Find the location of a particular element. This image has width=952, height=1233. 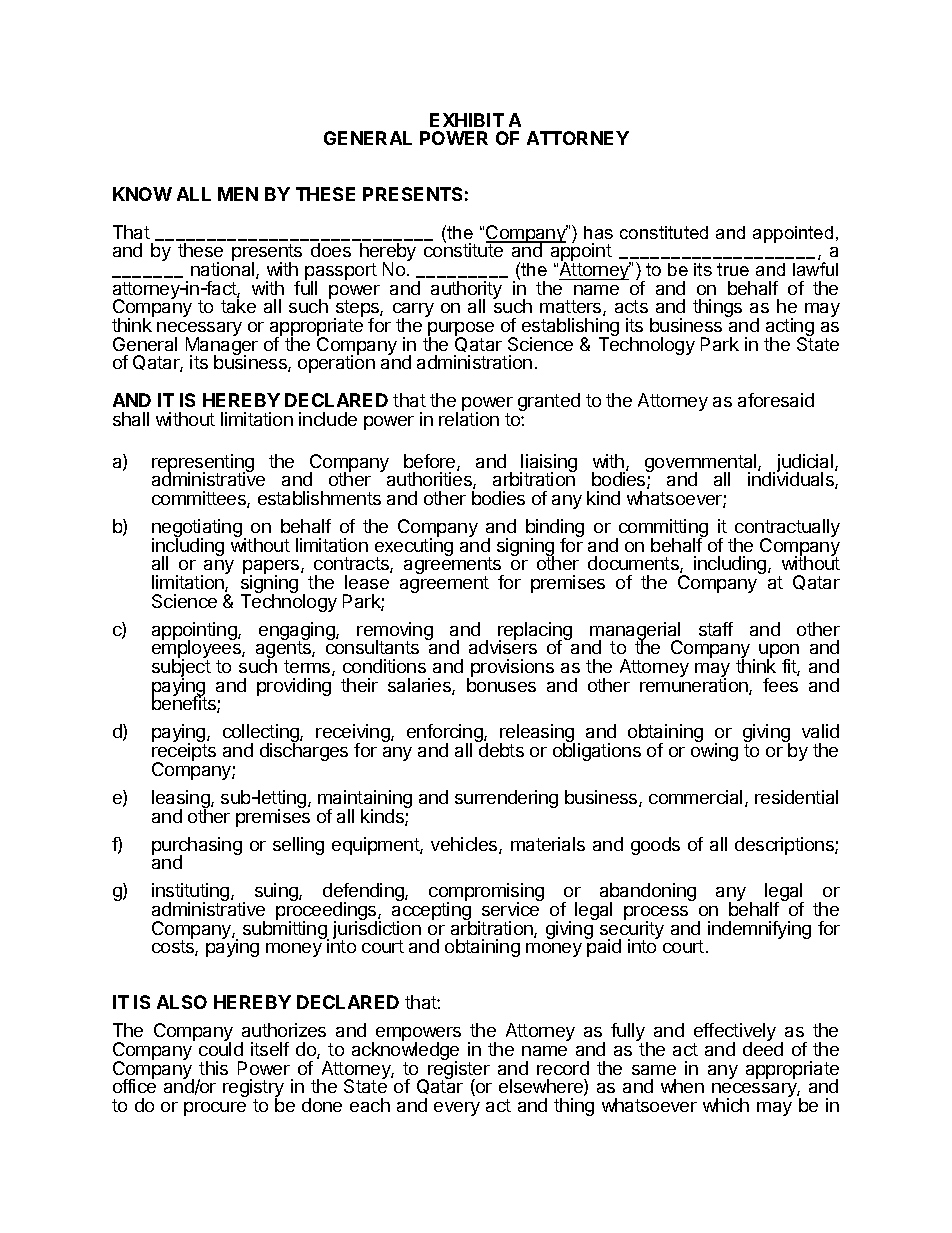

shall is located at coordinates (131, 419).
